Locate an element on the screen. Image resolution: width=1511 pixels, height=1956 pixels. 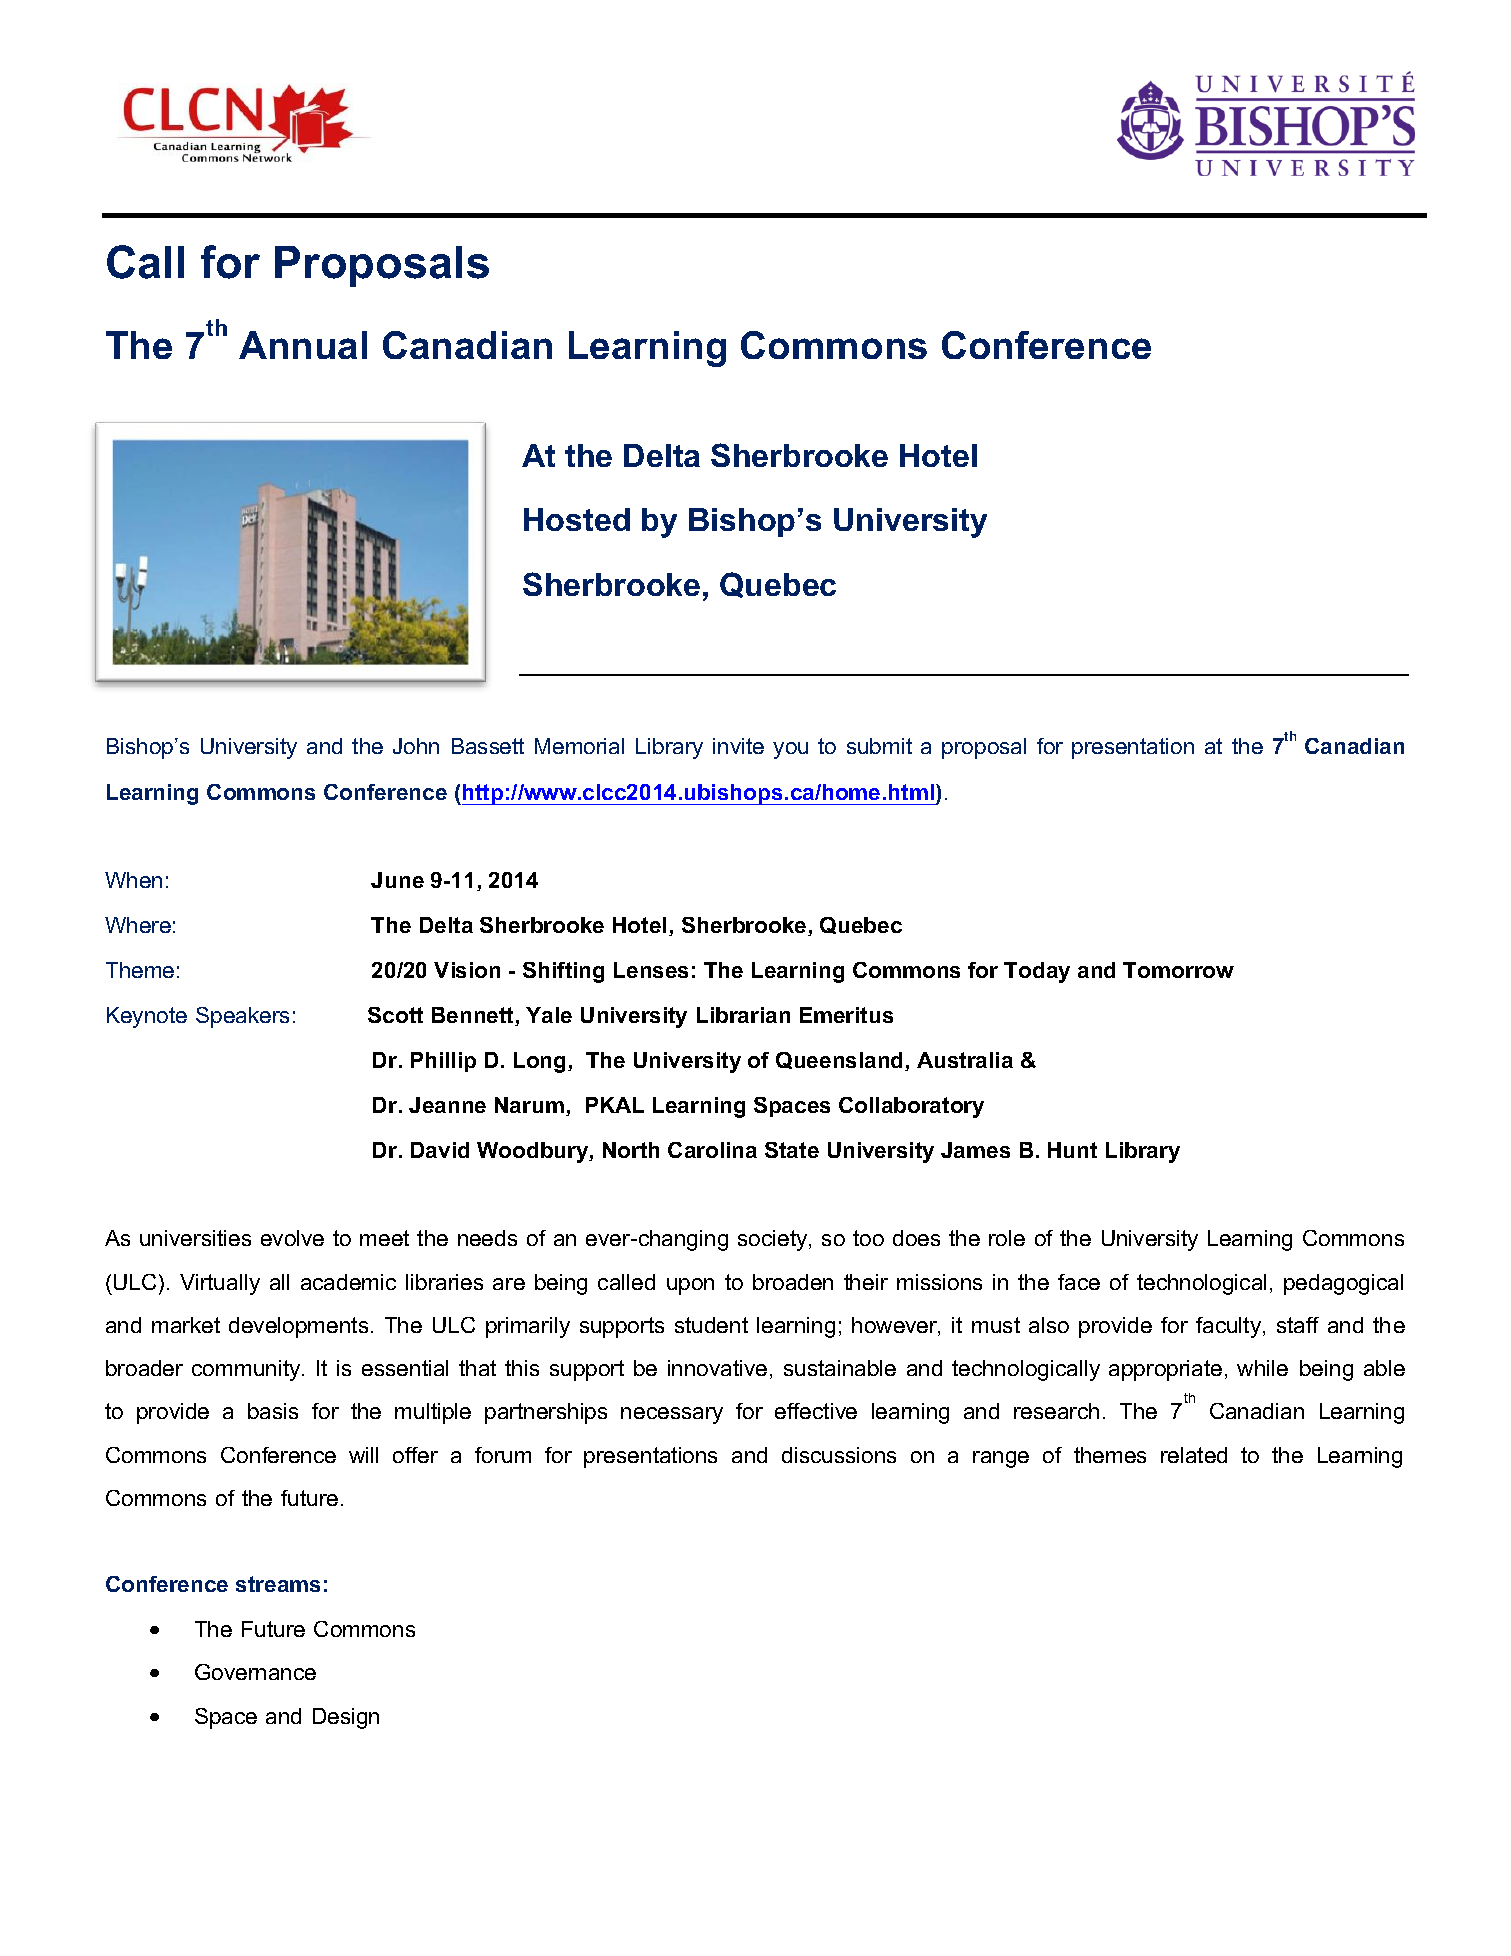
Annual is located at coordinates (303, 345).
